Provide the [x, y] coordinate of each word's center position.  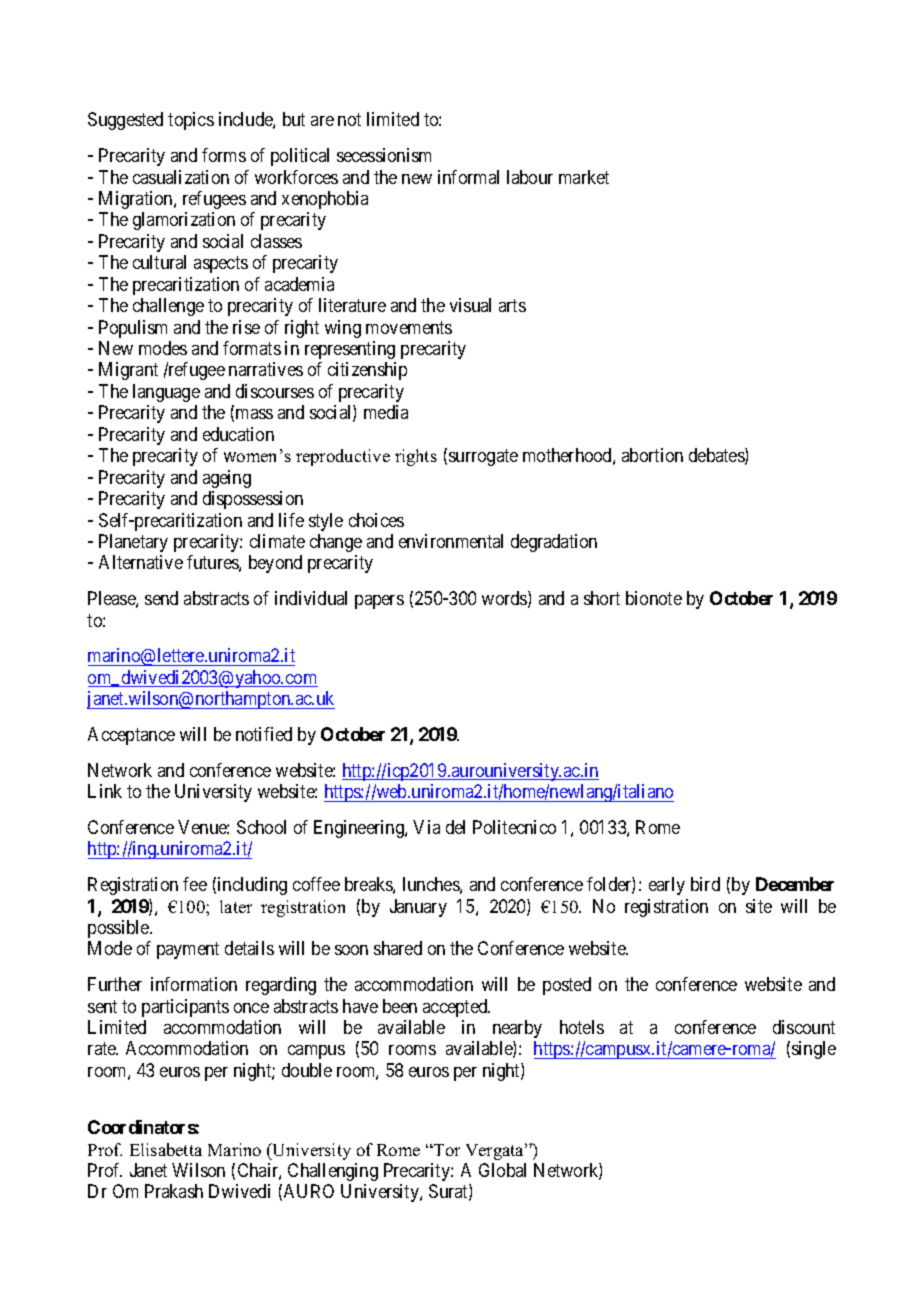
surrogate [483, 458]
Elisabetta [166, 1149]
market [584, 177]
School [261, 827]
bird [705, 884]
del [455, 827]
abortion [652, 455]
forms [224, 155]
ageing [227, 479]
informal [468, 177]
